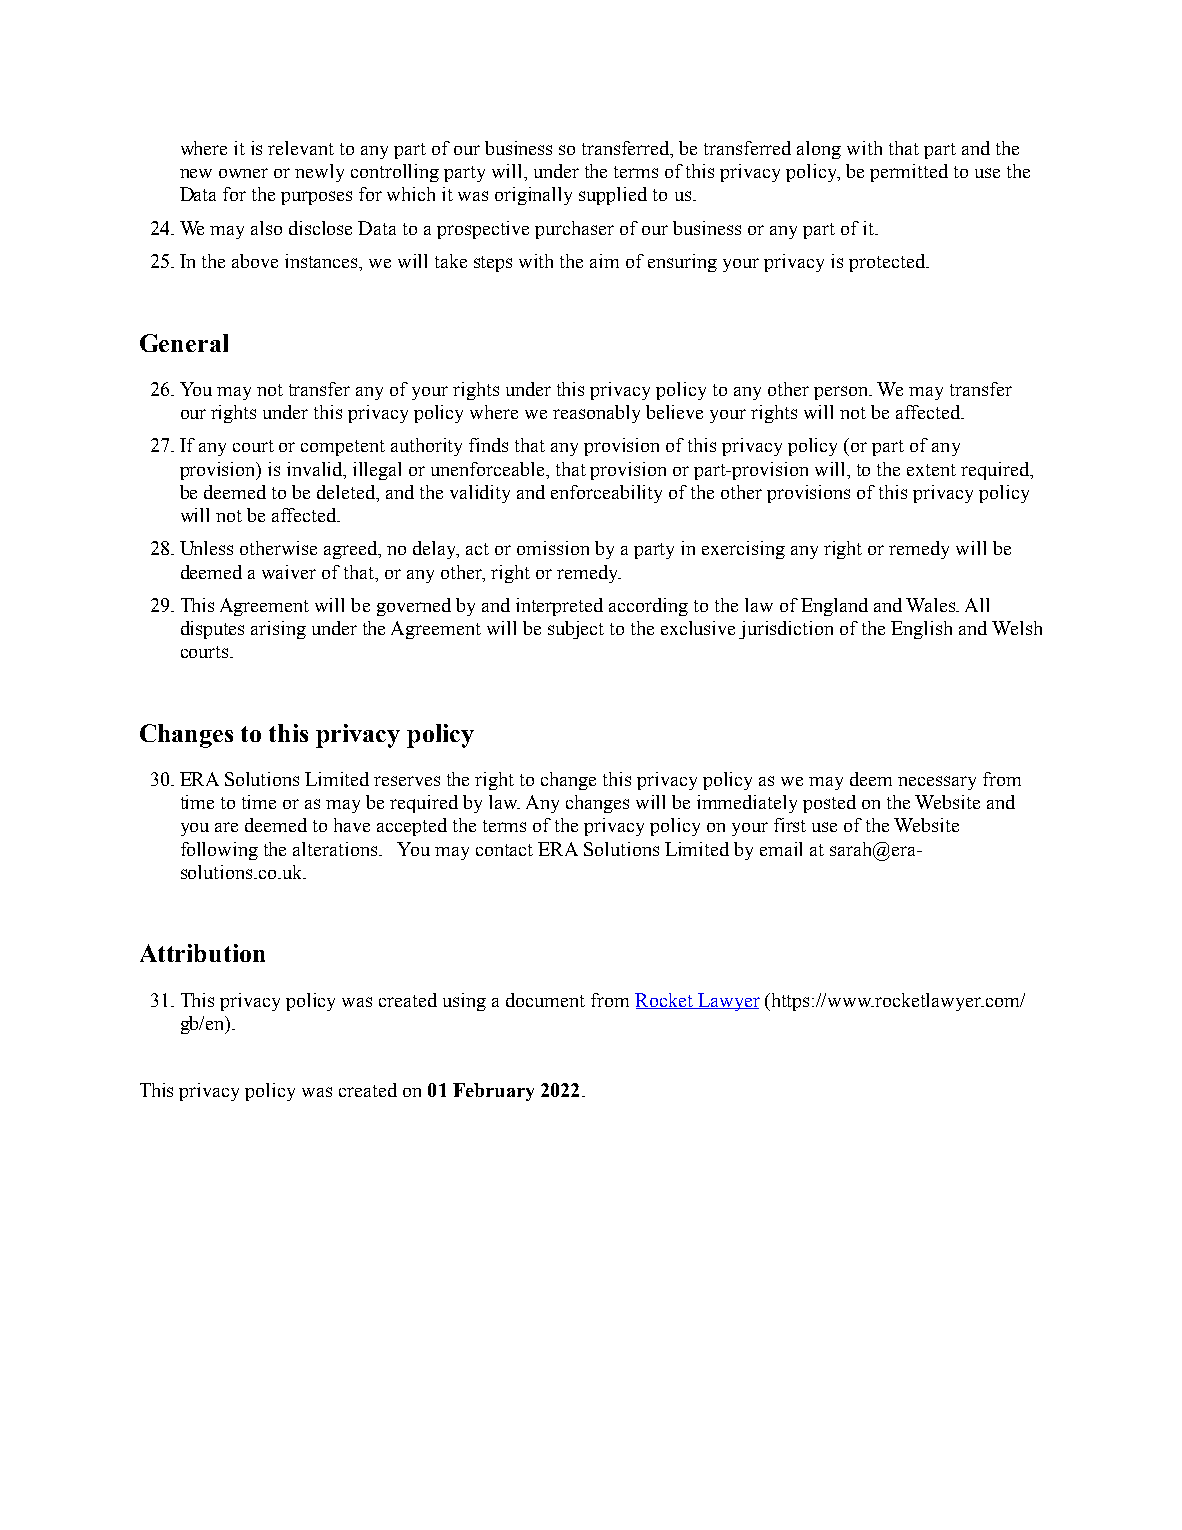 The width and height of the screenshot is (1182, 1530). I want to click on subject, so click(576, 630).
